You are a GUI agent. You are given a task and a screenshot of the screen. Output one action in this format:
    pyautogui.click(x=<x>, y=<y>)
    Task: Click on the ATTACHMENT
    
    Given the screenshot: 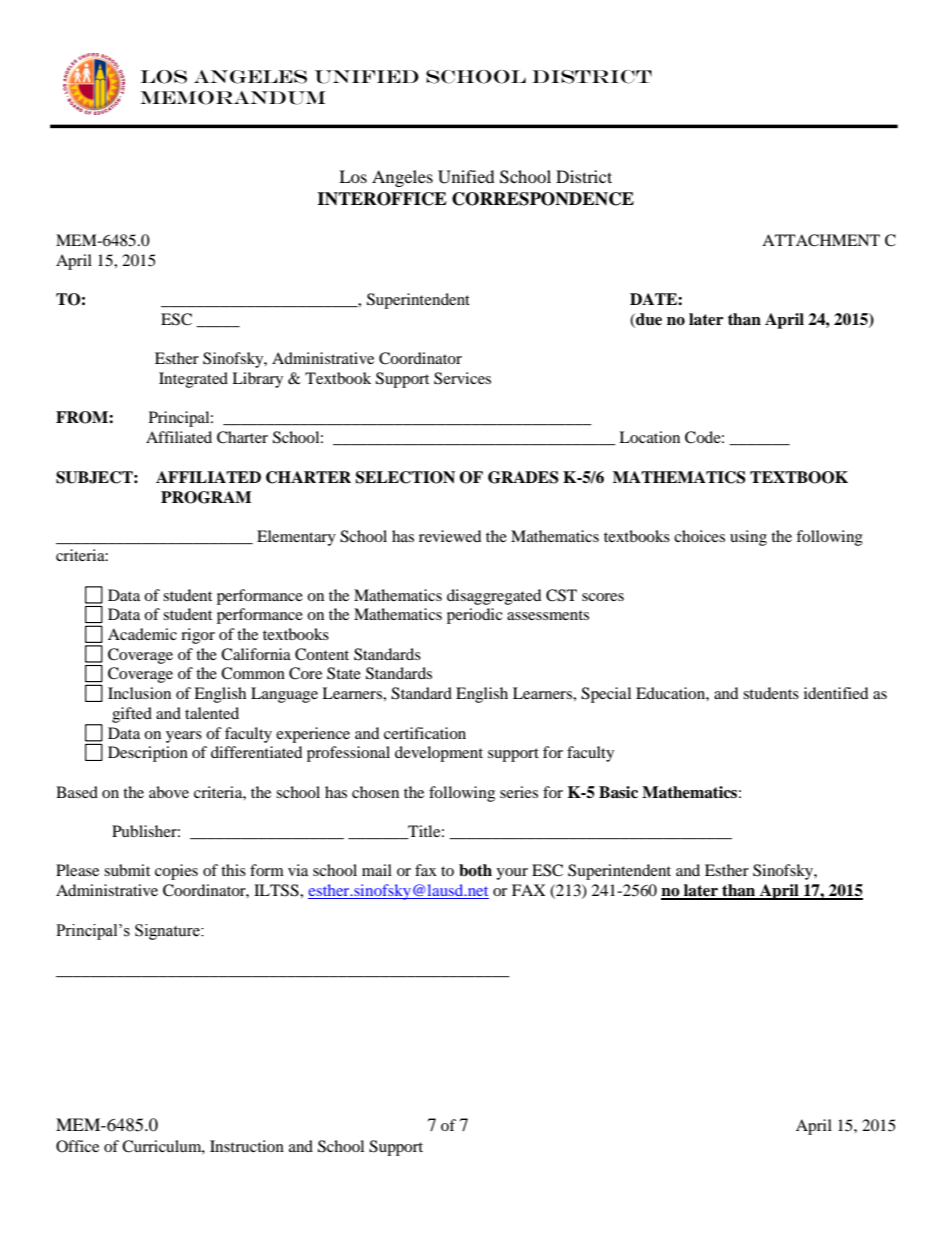 What is the action you would take?
    pyautogui.click(x=821, y=240)
